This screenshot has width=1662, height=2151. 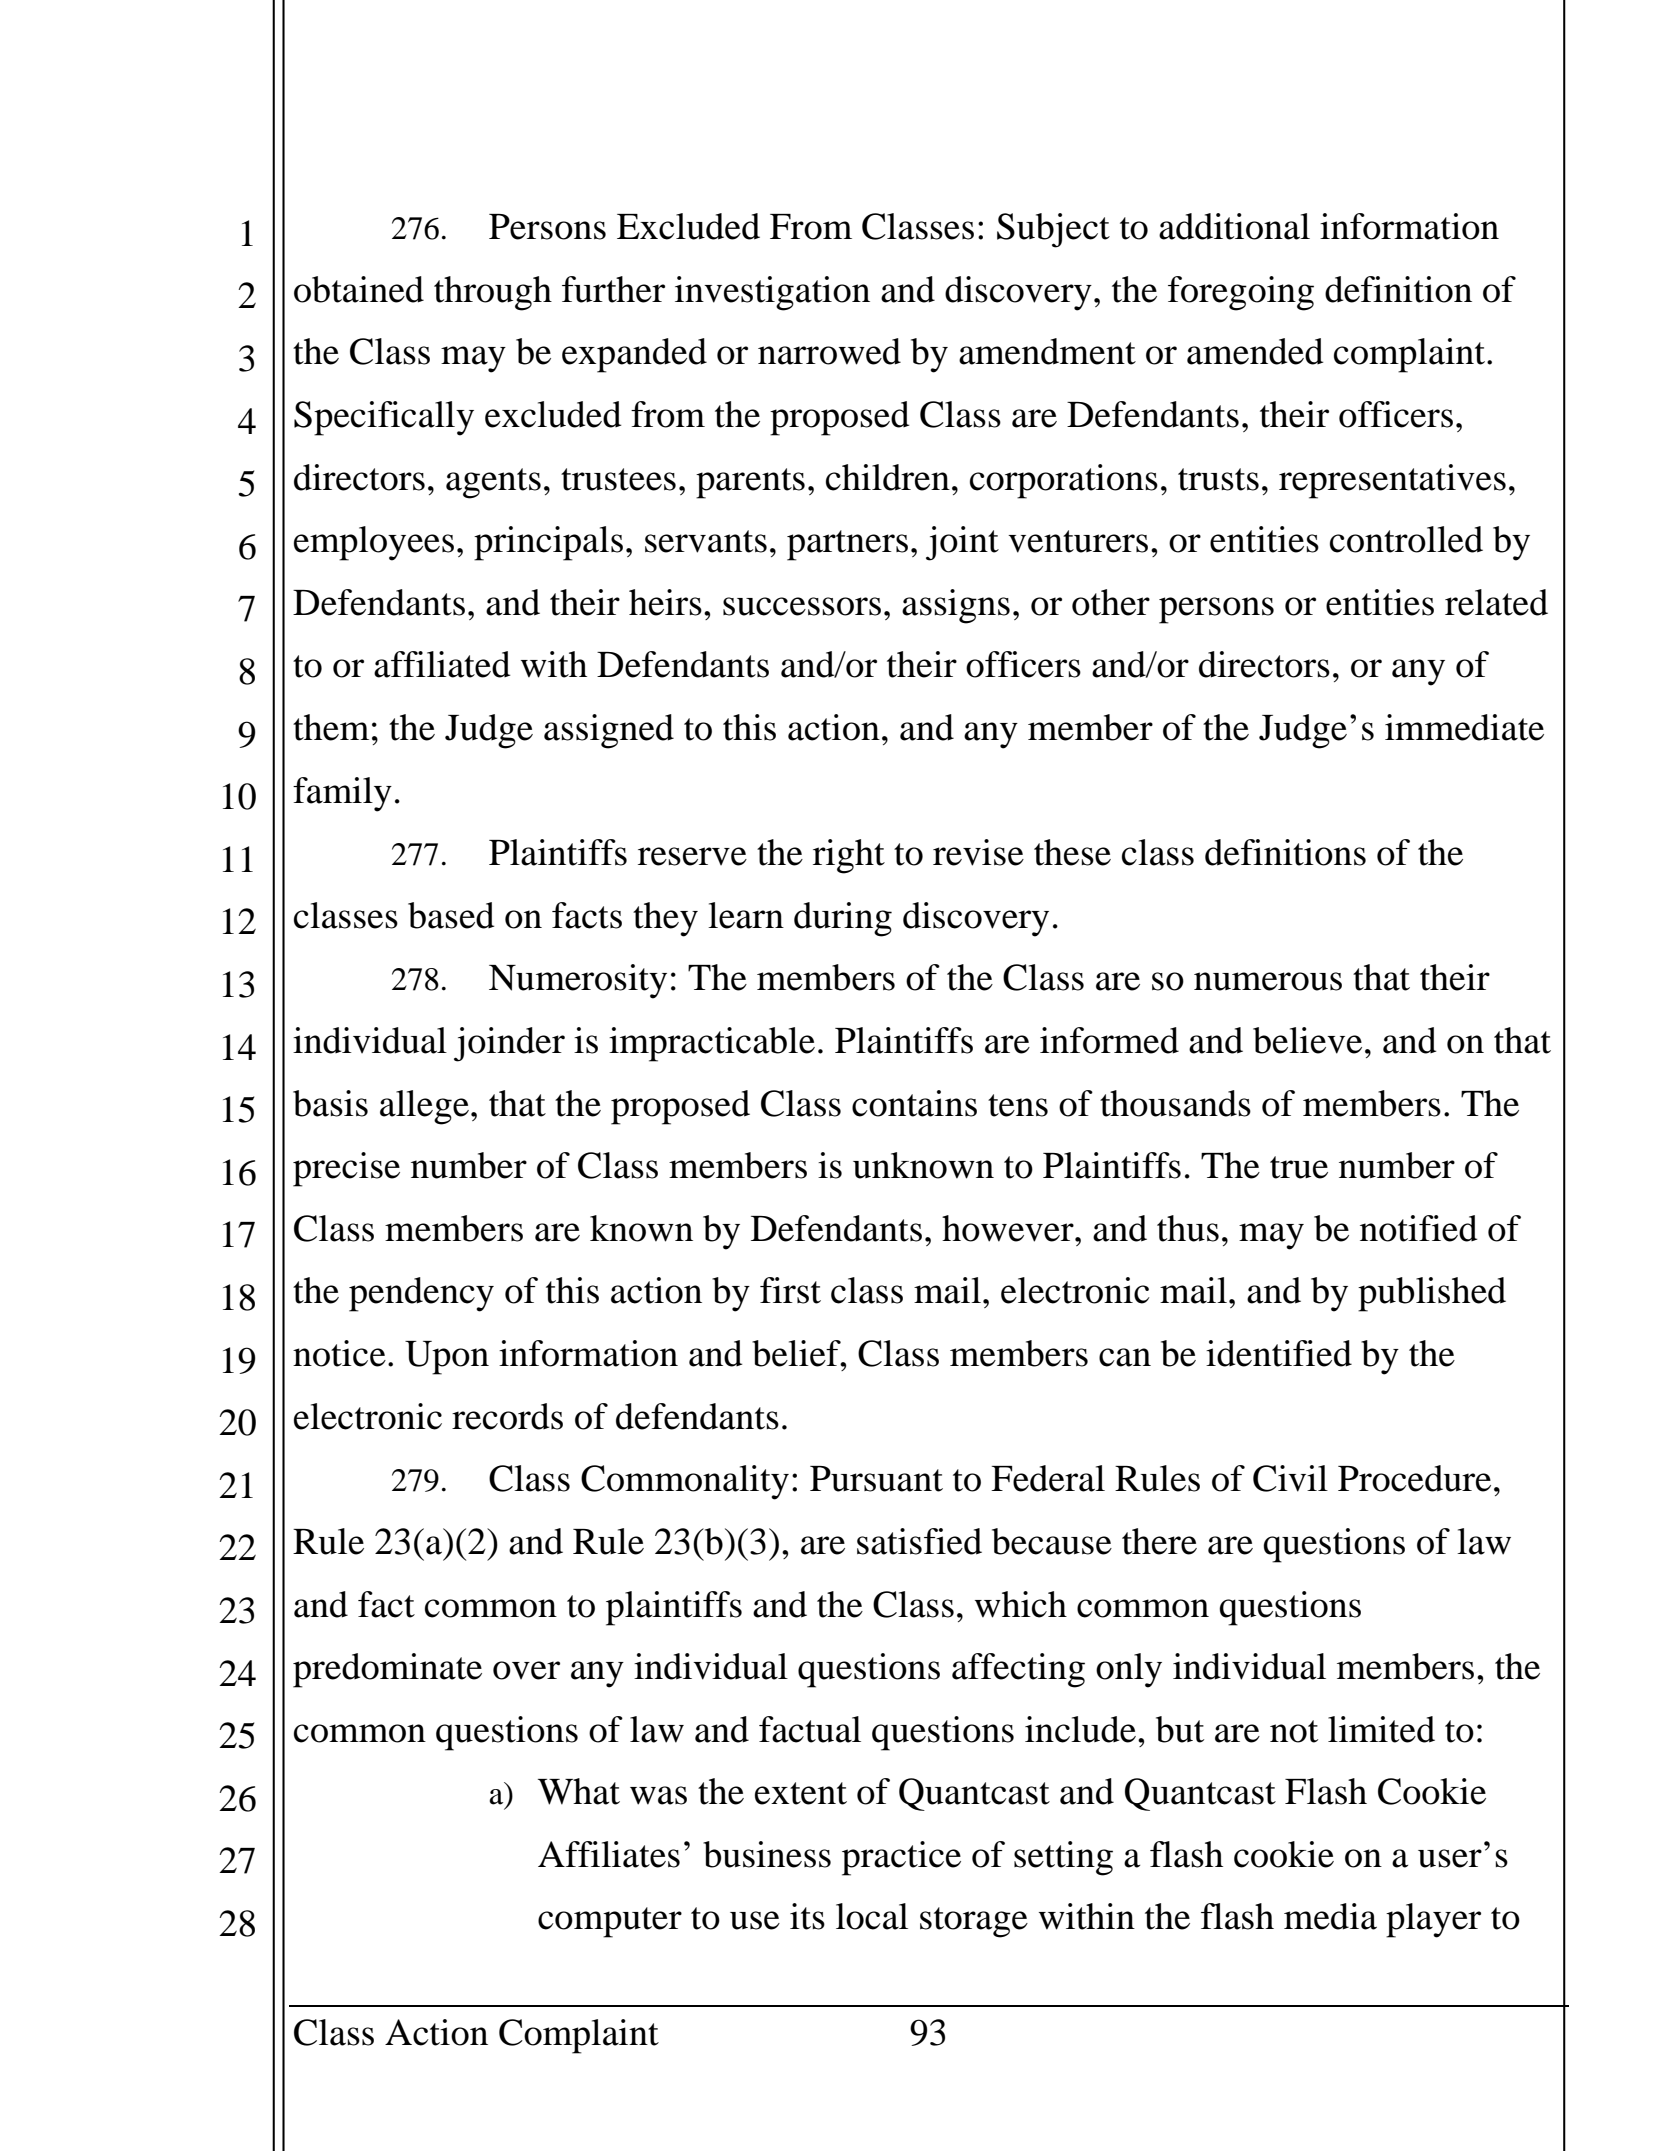 I want to click on Affiliates, so click(x=609, y=1854).
